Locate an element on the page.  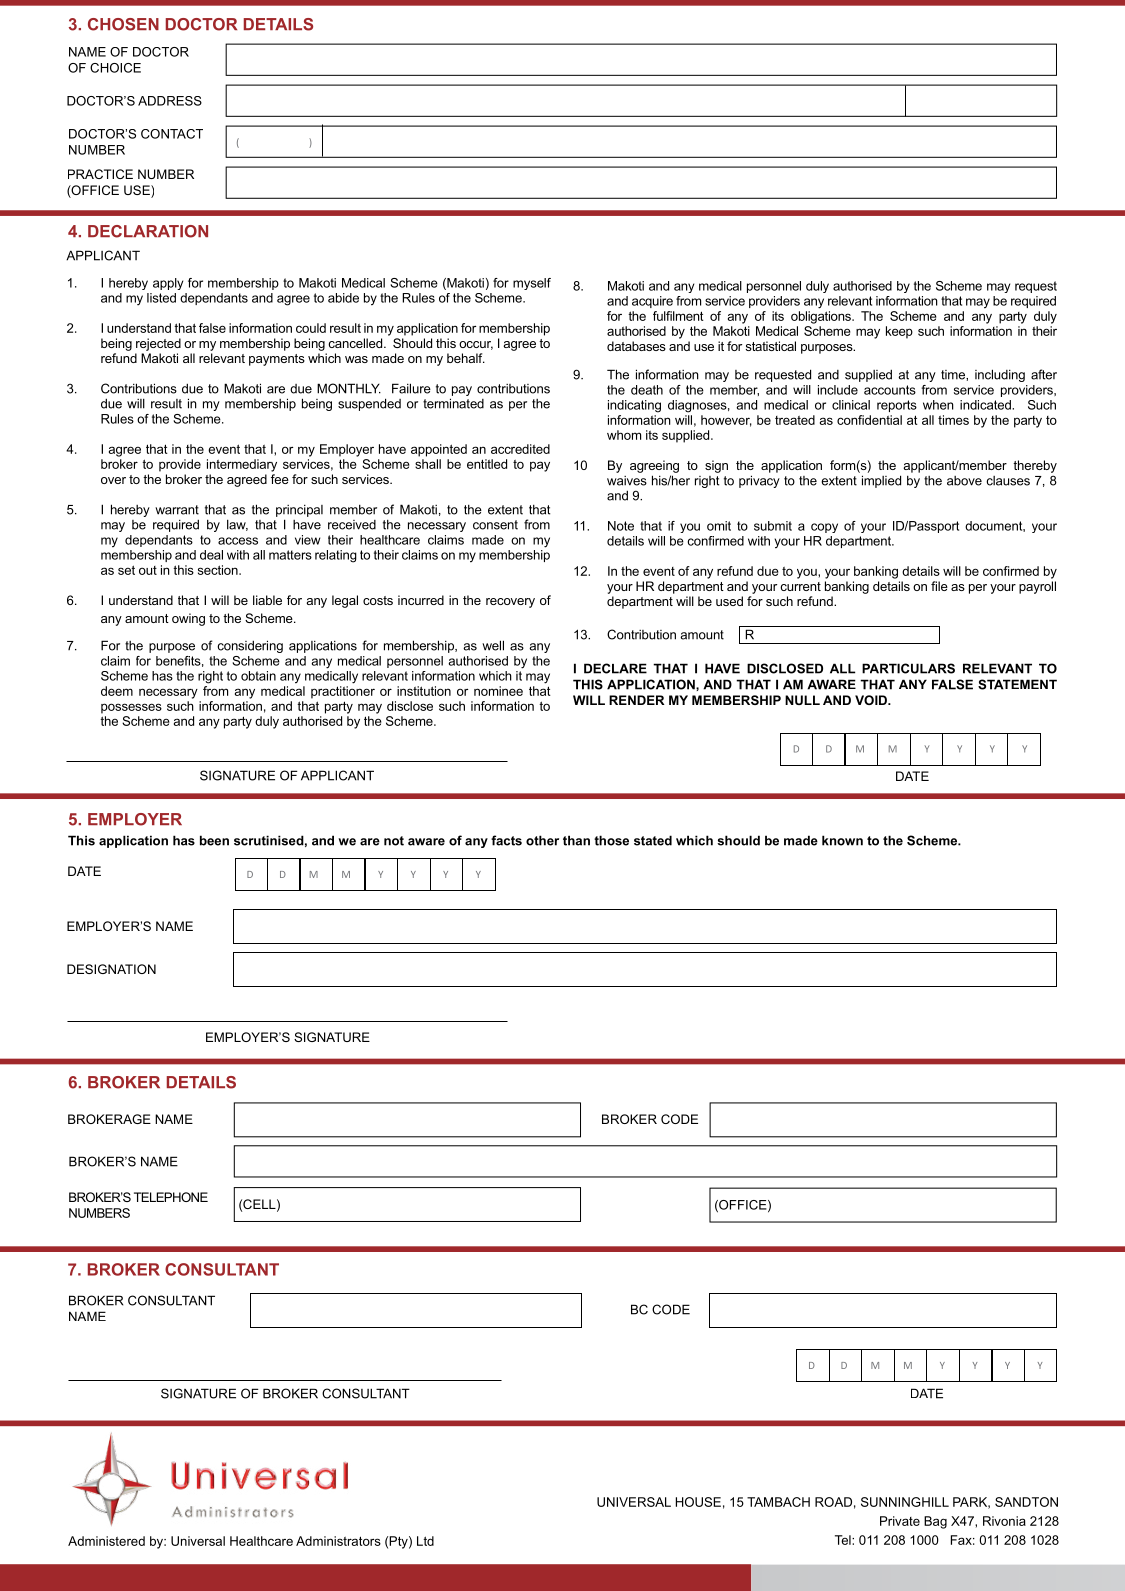
than is located at coordinates (576, 840).
